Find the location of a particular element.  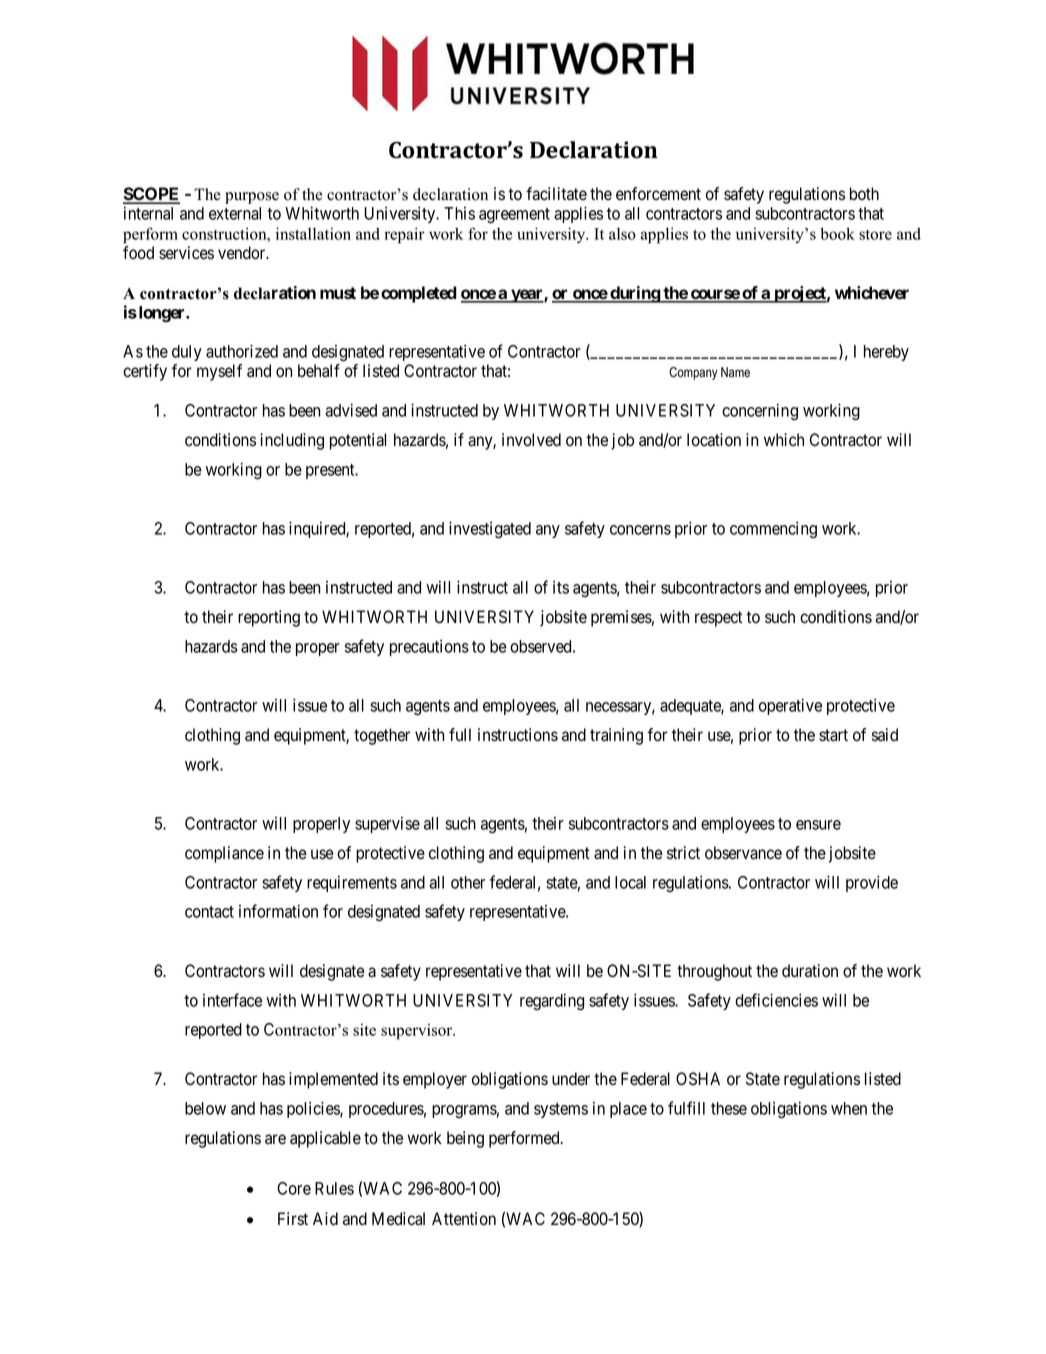

observance is located at coordinates (743, 853).
